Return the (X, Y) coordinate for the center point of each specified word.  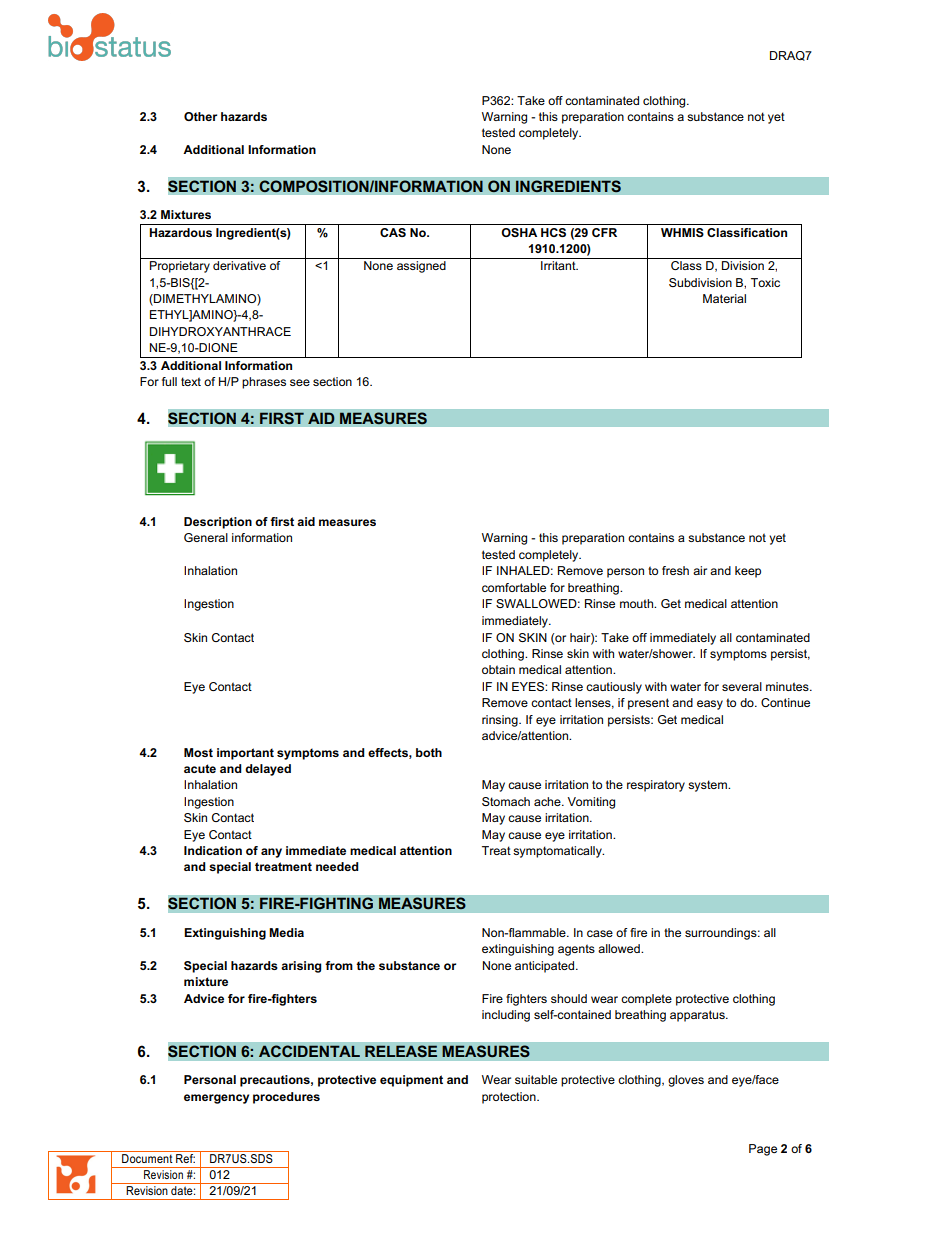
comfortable (514, 587)
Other (200, 116)
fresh (675, 570)
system (708, 786)
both (429, 752)
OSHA (519, 232)
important (245, 754)
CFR (604, 232)
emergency (216, 1099)
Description (218, 523)
